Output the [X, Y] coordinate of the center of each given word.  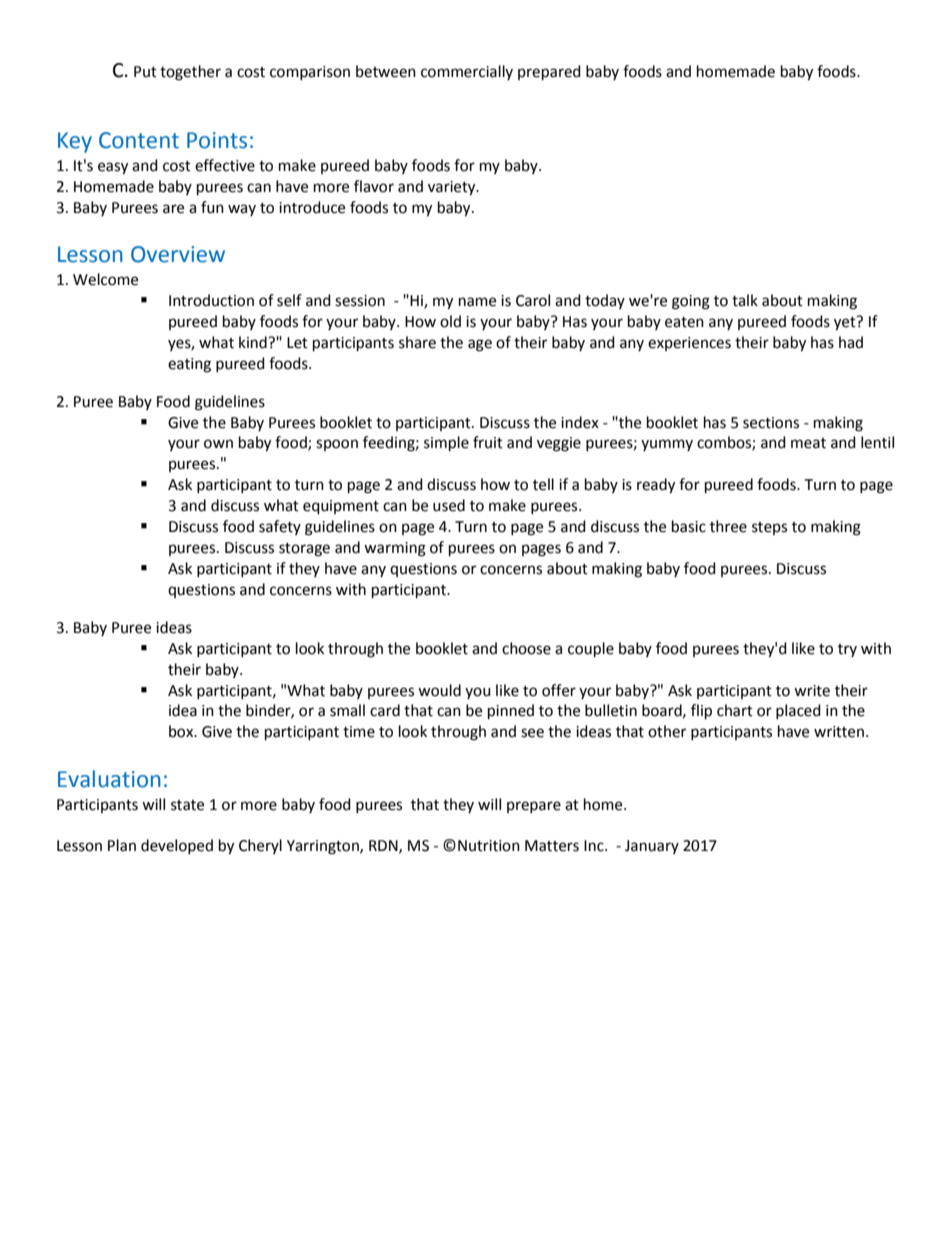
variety [453, 188]
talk [745, 300]
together [190, 73]
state [187, 805]
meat [808, 443]
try [847, 650]
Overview [178, 254]
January [652, 847]
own [218, 444]
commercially [467, 72]
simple [446, 444]
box [182, 731]
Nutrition [489, 846]
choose [526, 648]
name [477, 302]
